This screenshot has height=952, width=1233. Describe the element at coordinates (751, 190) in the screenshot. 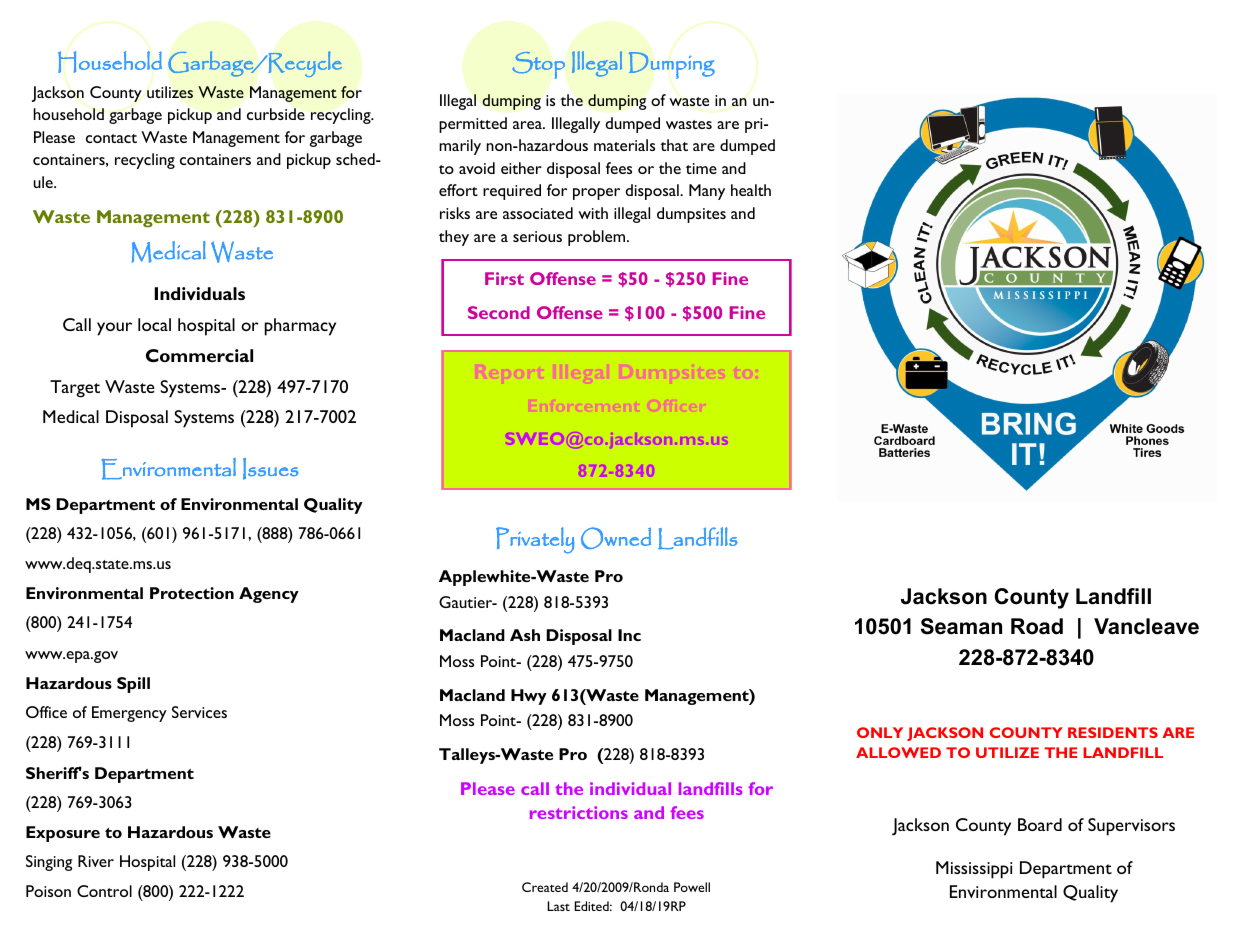

I see `health` at that location.
